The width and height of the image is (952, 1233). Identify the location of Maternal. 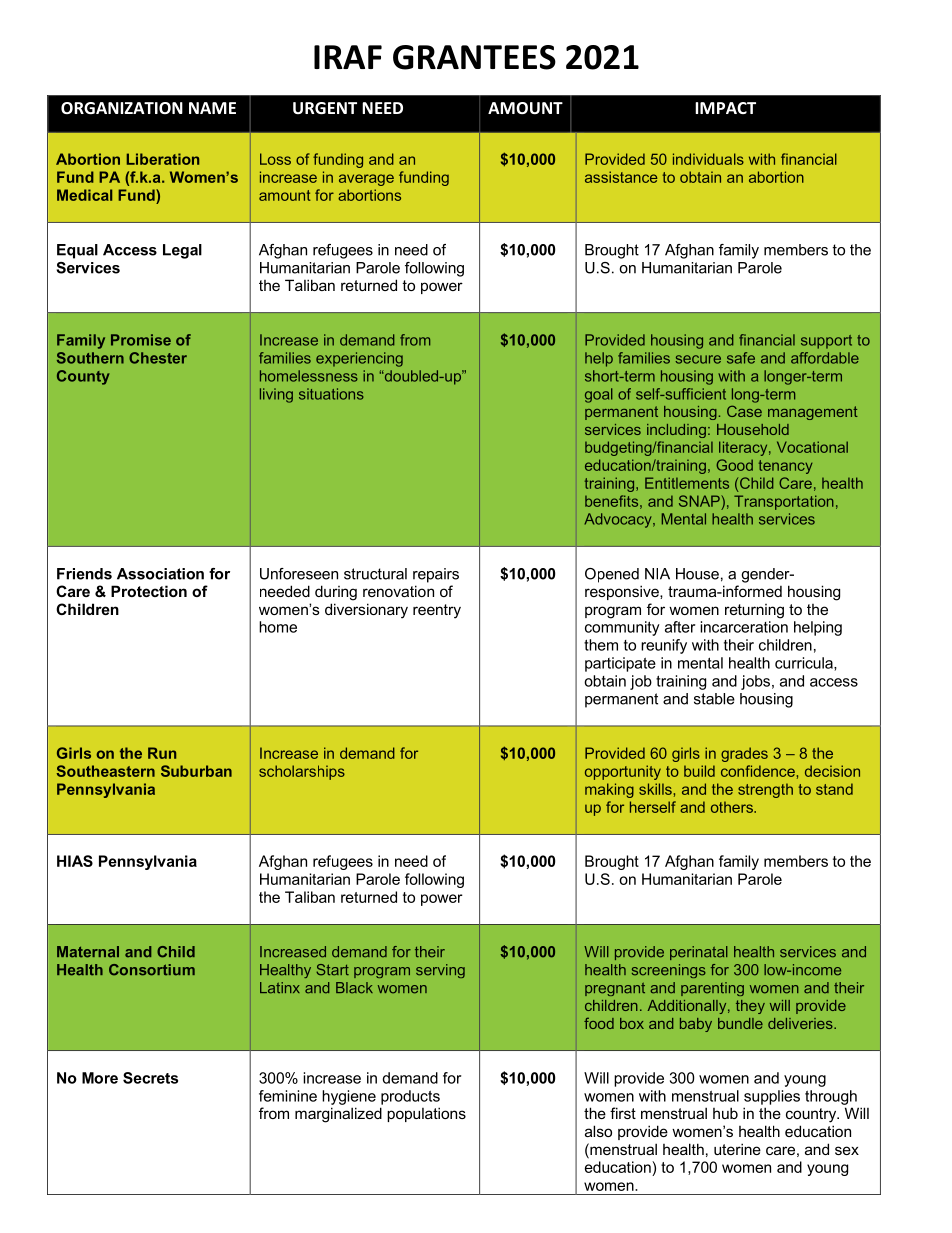
(88, 952).
